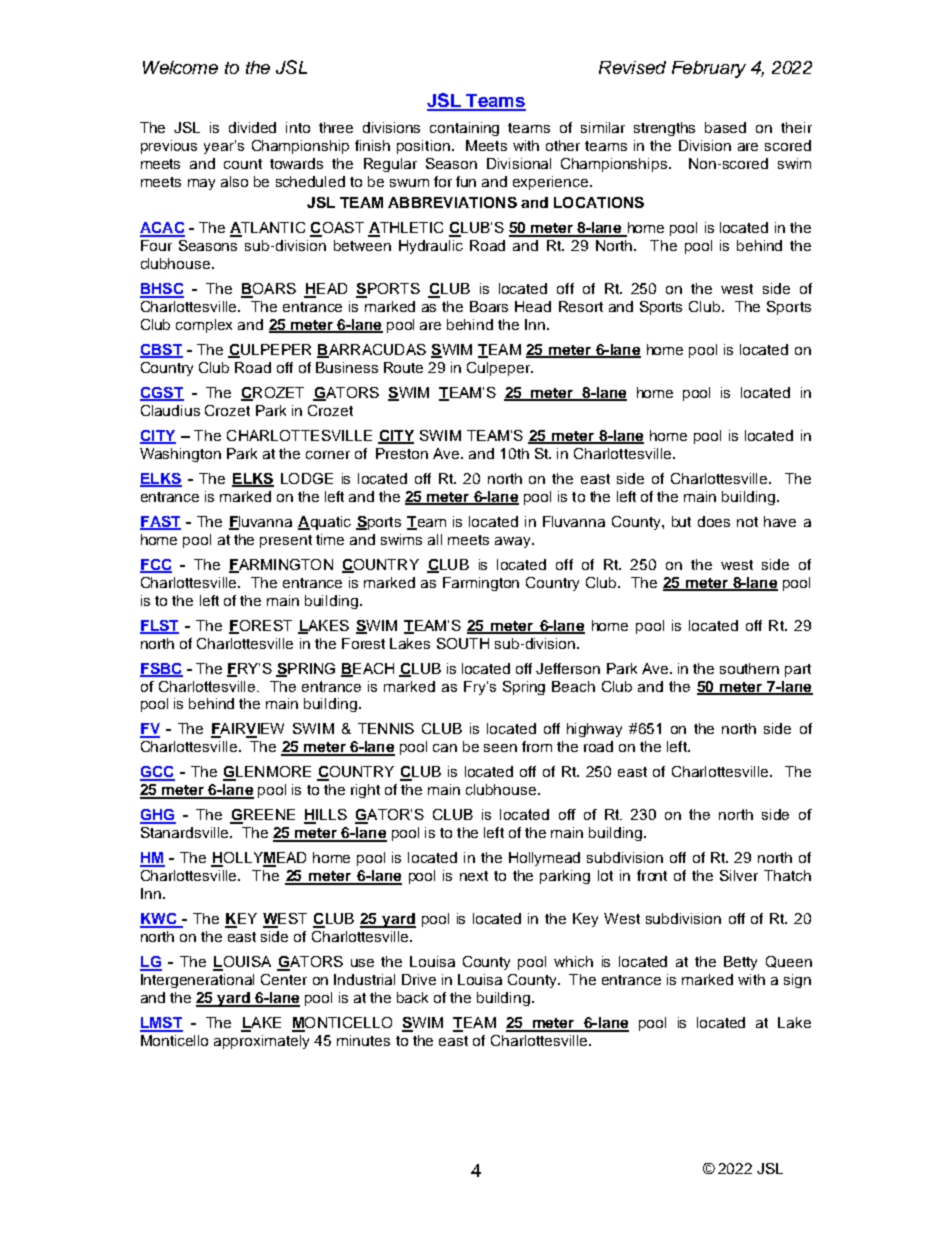  What do you see at coordinates (714, 521) in the document?
I see `does` at bounding box center [714, 521].
